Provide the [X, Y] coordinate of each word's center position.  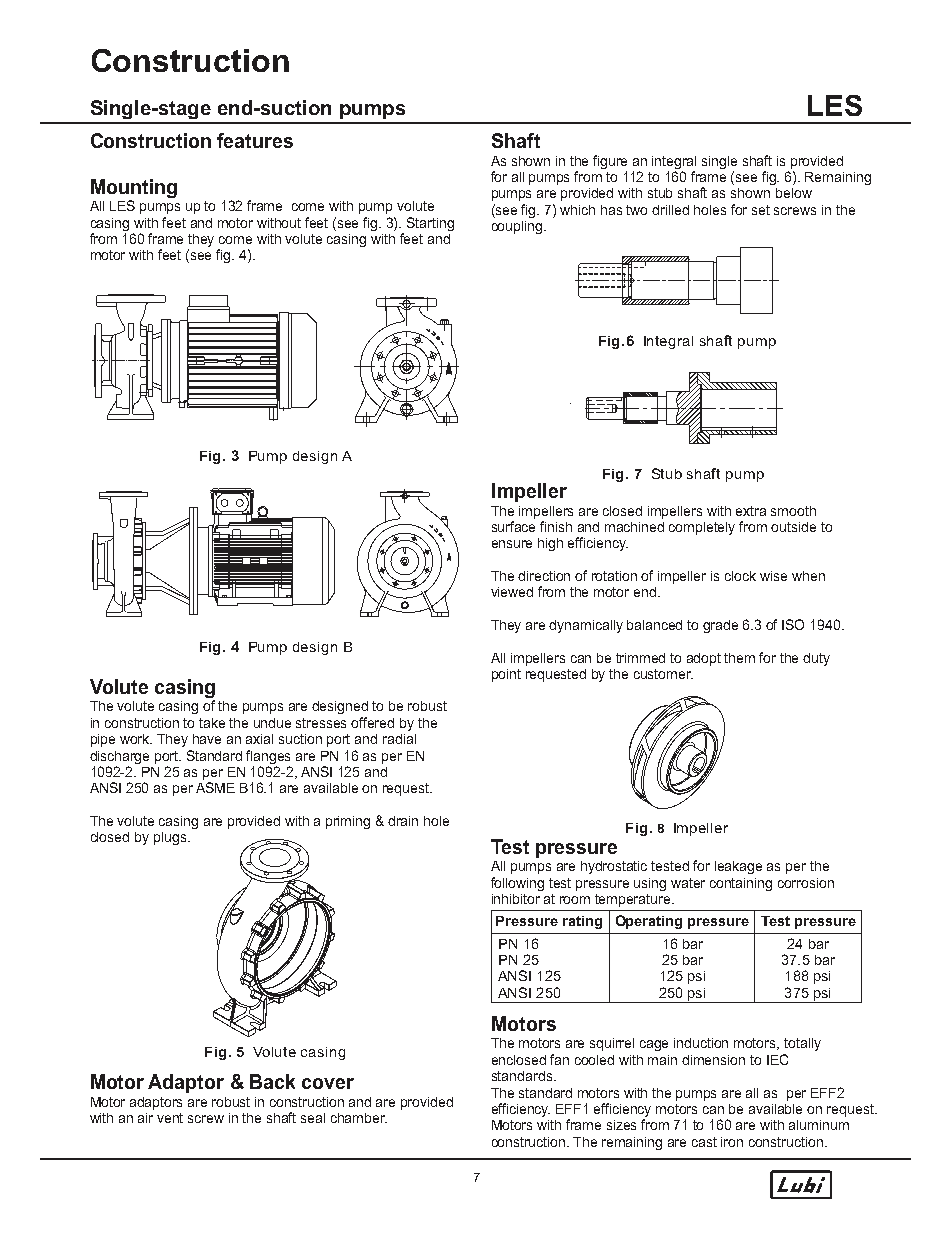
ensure [512, 544]
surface [513, 526]
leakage [738, 867]
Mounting [134, 188]
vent [170, 1118]
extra [751, 511]
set [761, 210]
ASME [215, 787]
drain [403, 821]
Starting [430, 224]
